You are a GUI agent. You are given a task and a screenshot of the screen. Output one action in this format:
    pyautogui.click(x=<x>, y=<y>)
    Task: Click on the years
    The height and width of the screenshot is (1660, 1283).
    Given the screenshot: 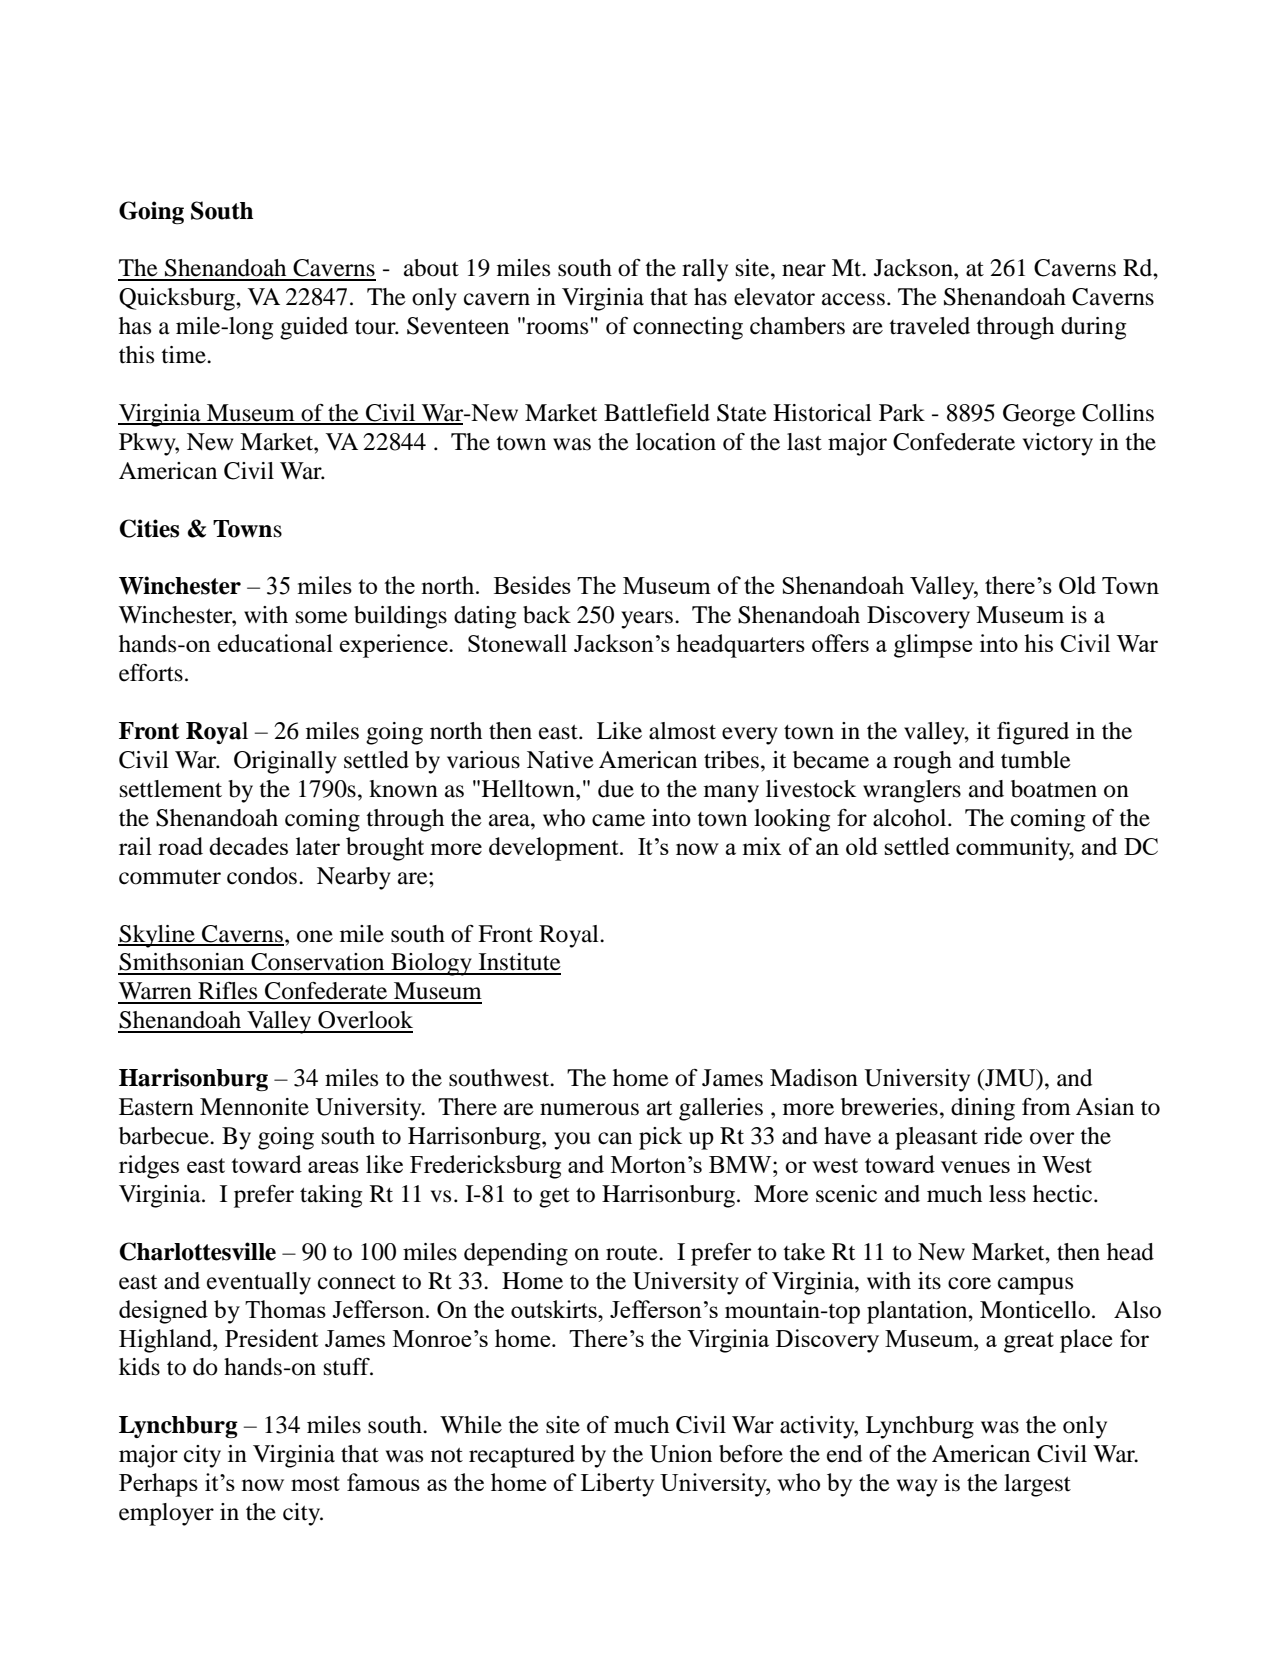 What is the action you would take?
    pyautogui.click(x=647, y=620)
